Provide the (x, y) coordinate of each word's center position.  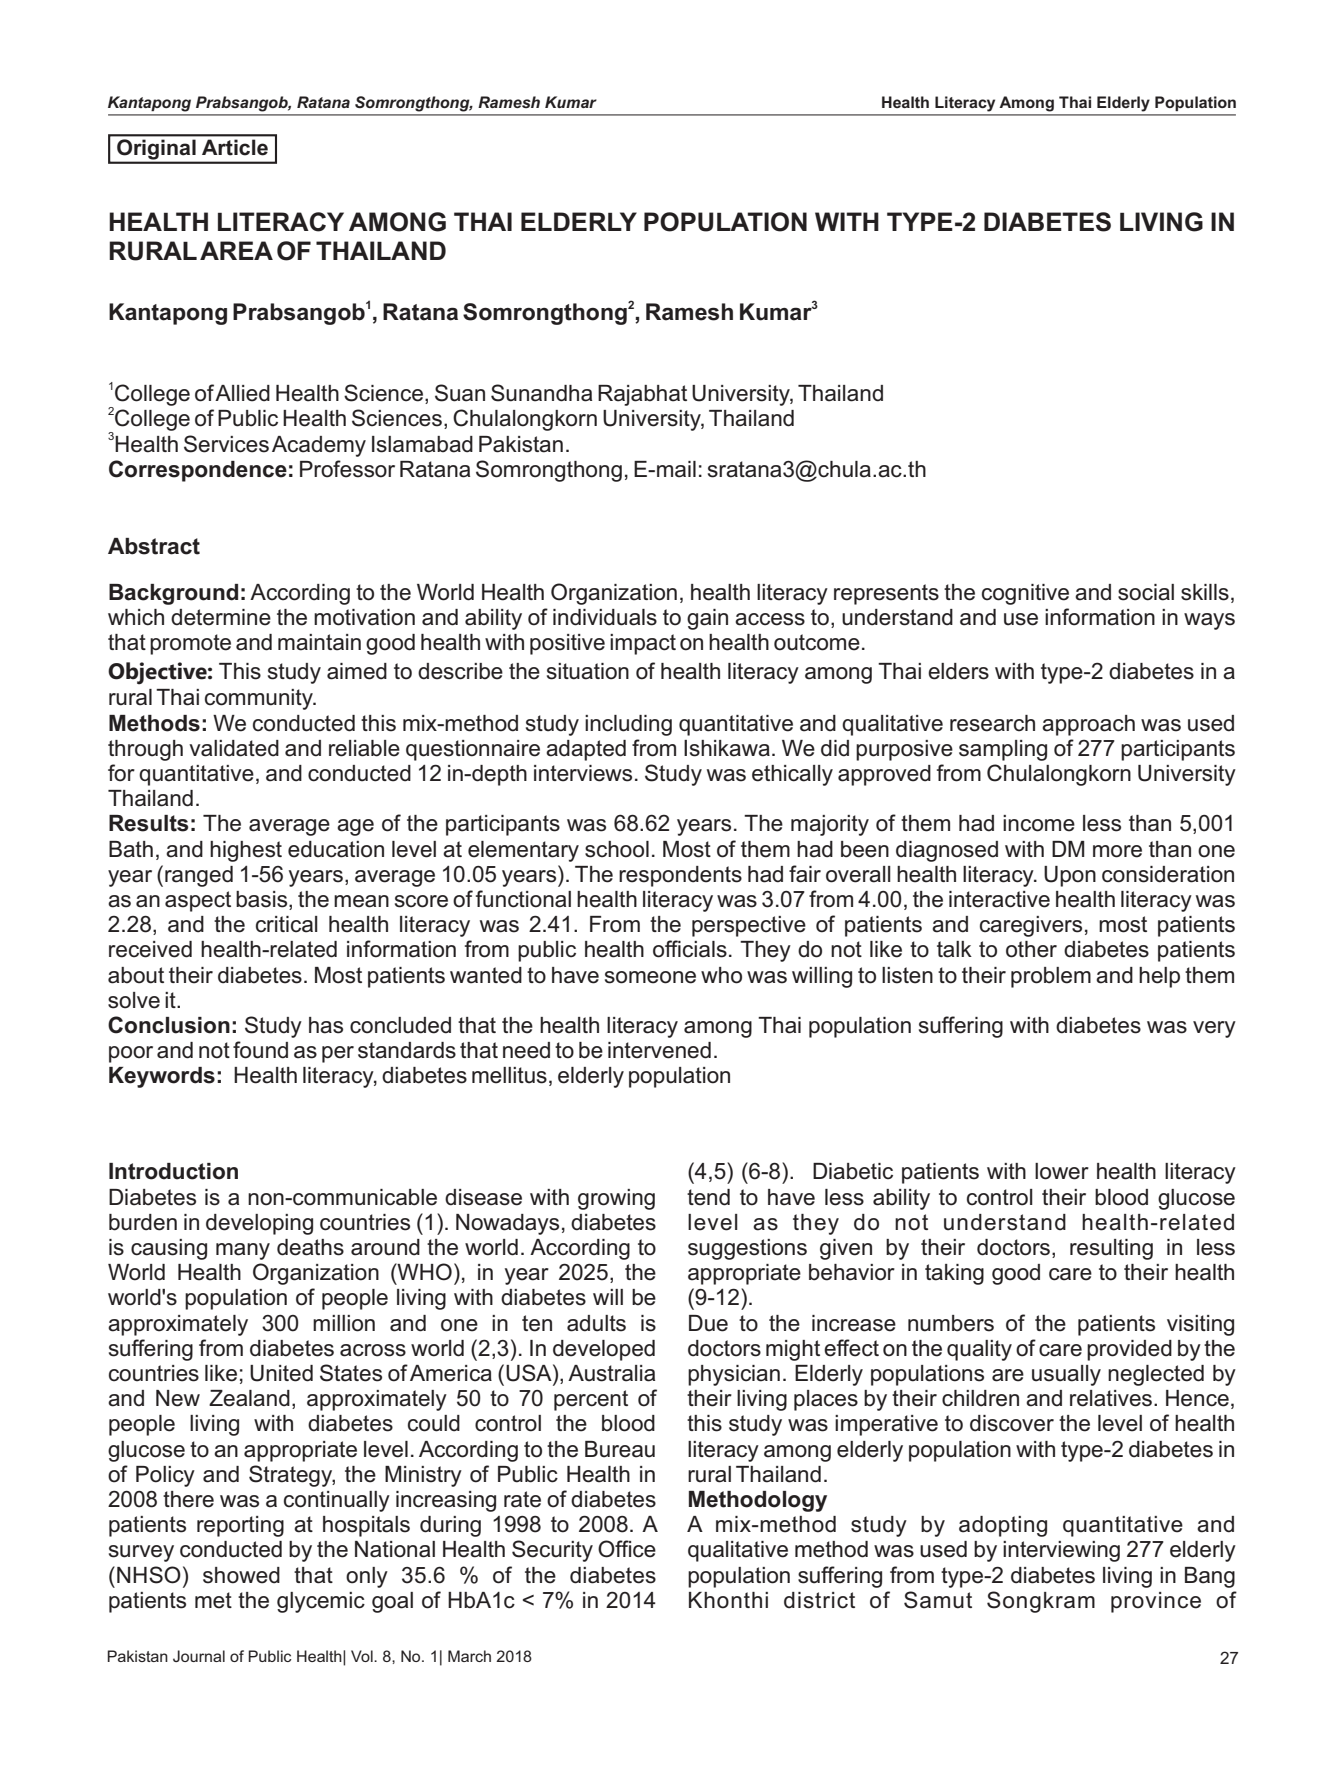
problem (1051, 977)
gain (707, 619)
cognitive (1025, 594)
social (1146, 592)
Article (235, 147)
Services (226, 444)
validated (234, 748)
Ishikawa (727, 748)
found (260, 1050)
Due (708, 1323)
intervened (659, 1050)
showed (241, 1575)
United (281, 1373)
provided (1129, 1350)
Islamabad (422, 444)
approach (1088, 725)
